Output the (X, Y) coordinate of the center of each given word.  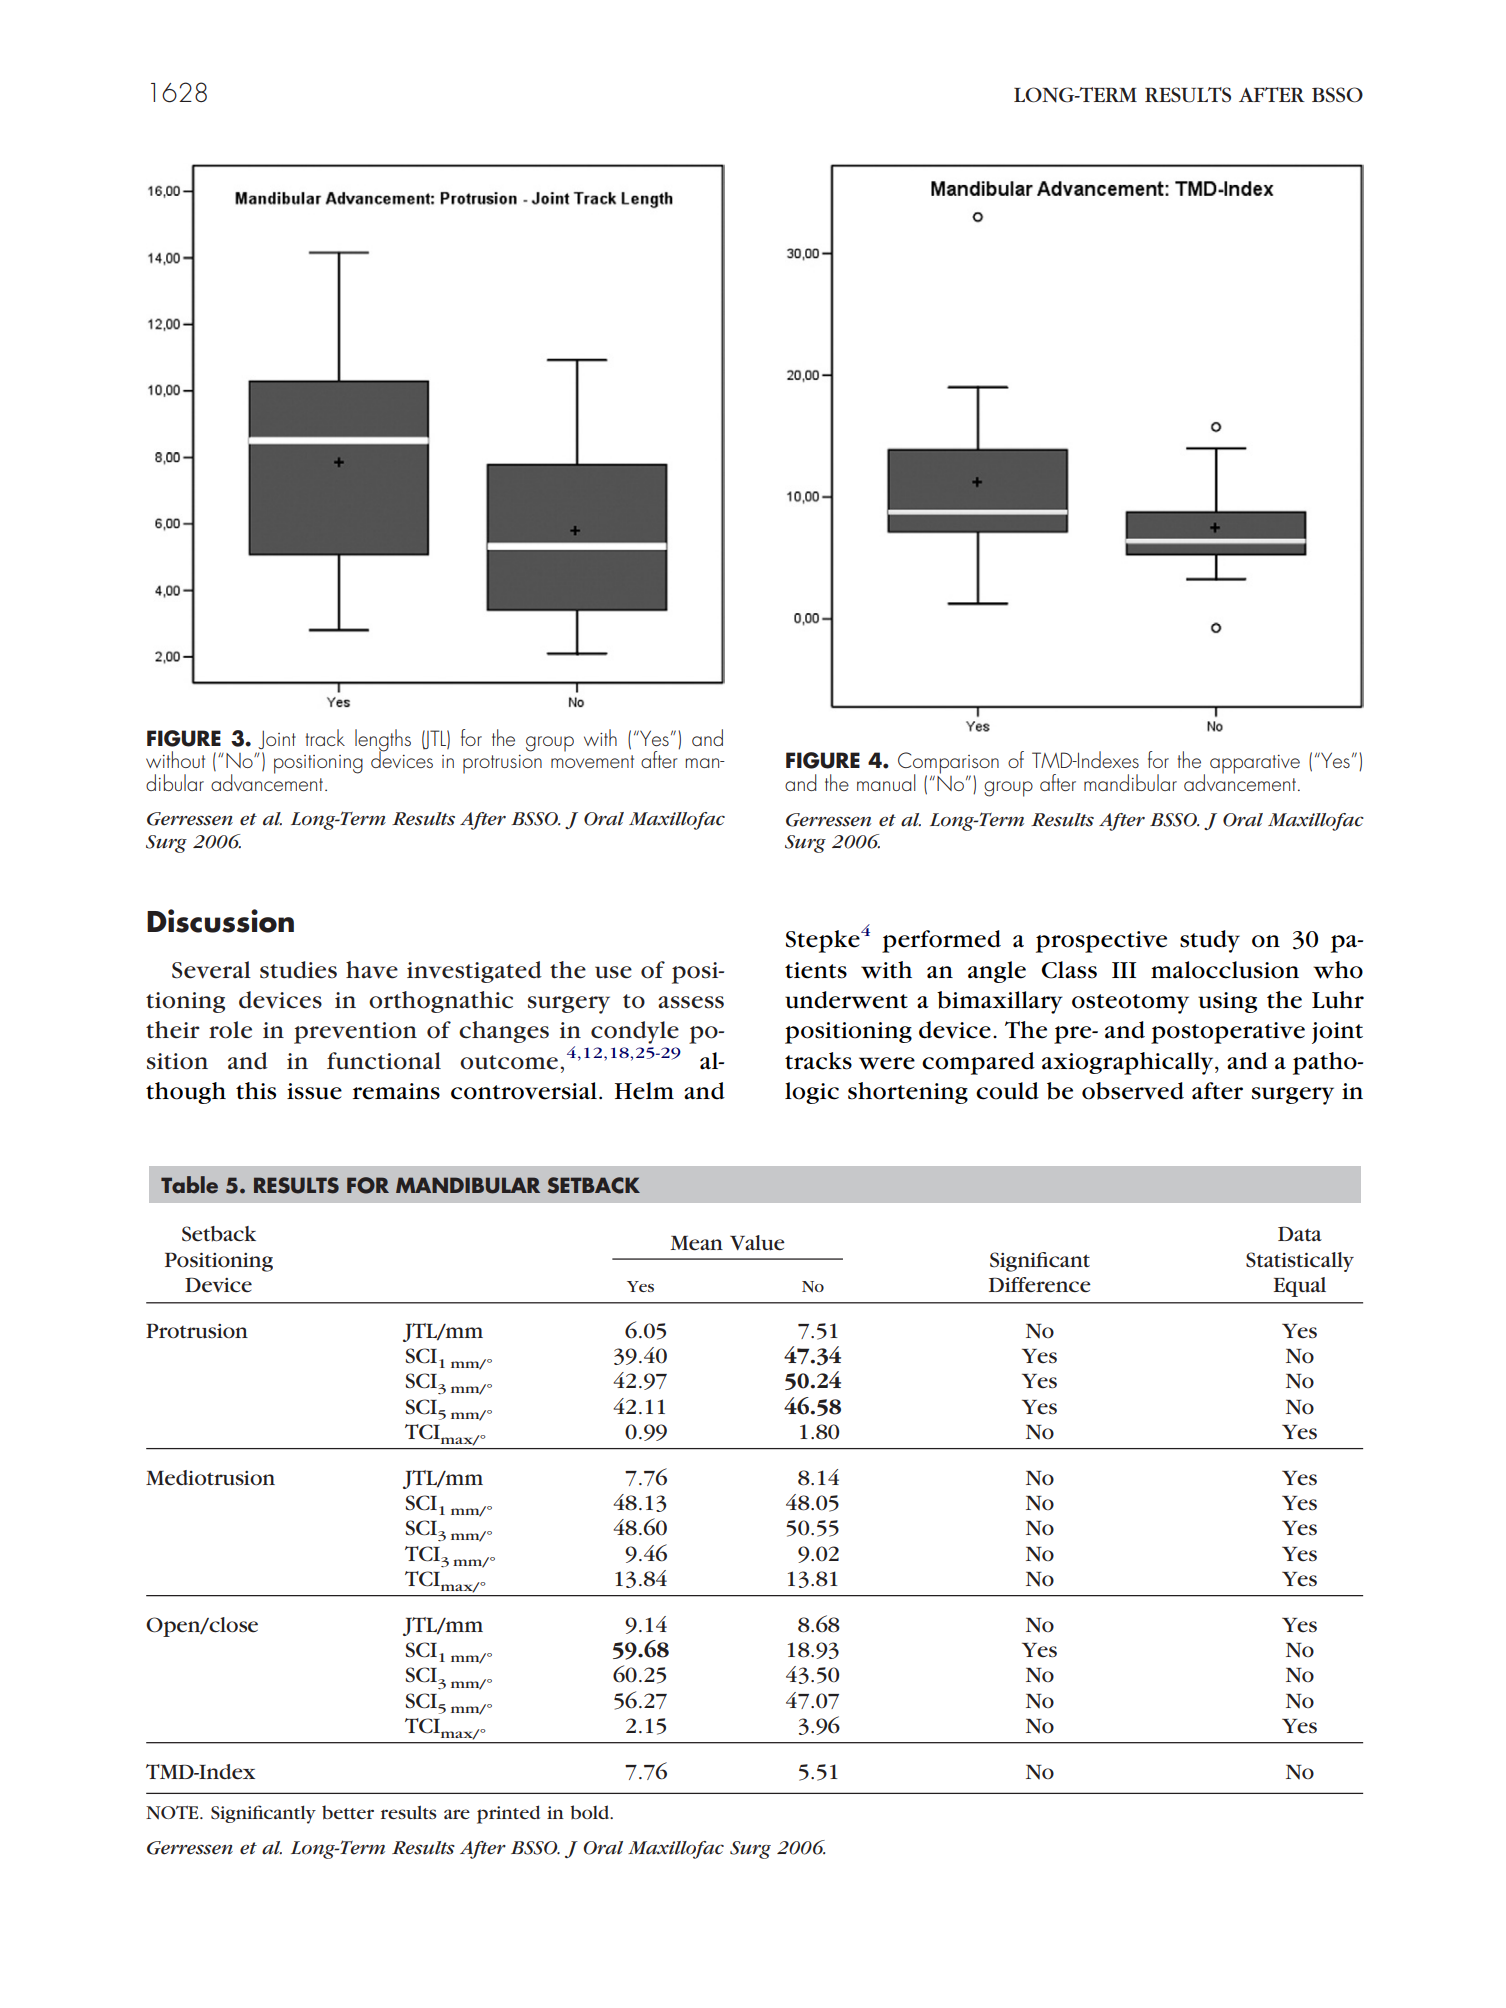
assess (691, 1002)
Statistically (1300, 1262)
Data (1300, 1233)
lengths (383, 741)
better (348, 1812)
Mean (697, 1243)
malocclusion (1225, 970)
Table (189, 1185)
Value (757, 1243)
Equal (1300, 1287)
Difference (1040, 1285)
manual (886, 782)
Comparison (948, 764)
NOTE (173, 1813)
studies (298, 970)
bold (591, 1812)
